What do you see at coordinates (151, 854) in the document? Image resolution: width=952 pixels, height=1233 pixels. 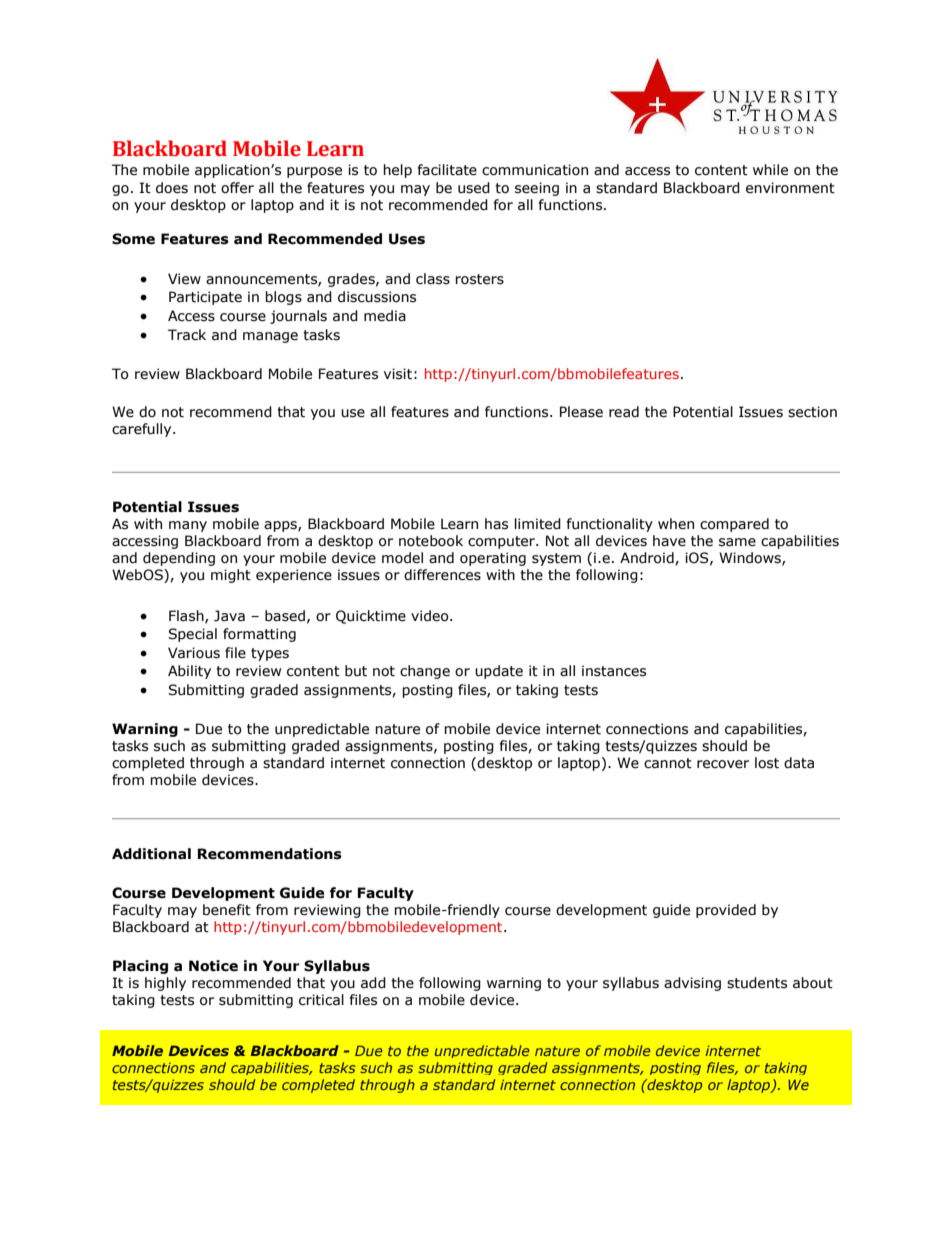 I see `Additional` at bounding box center [151, 854].
